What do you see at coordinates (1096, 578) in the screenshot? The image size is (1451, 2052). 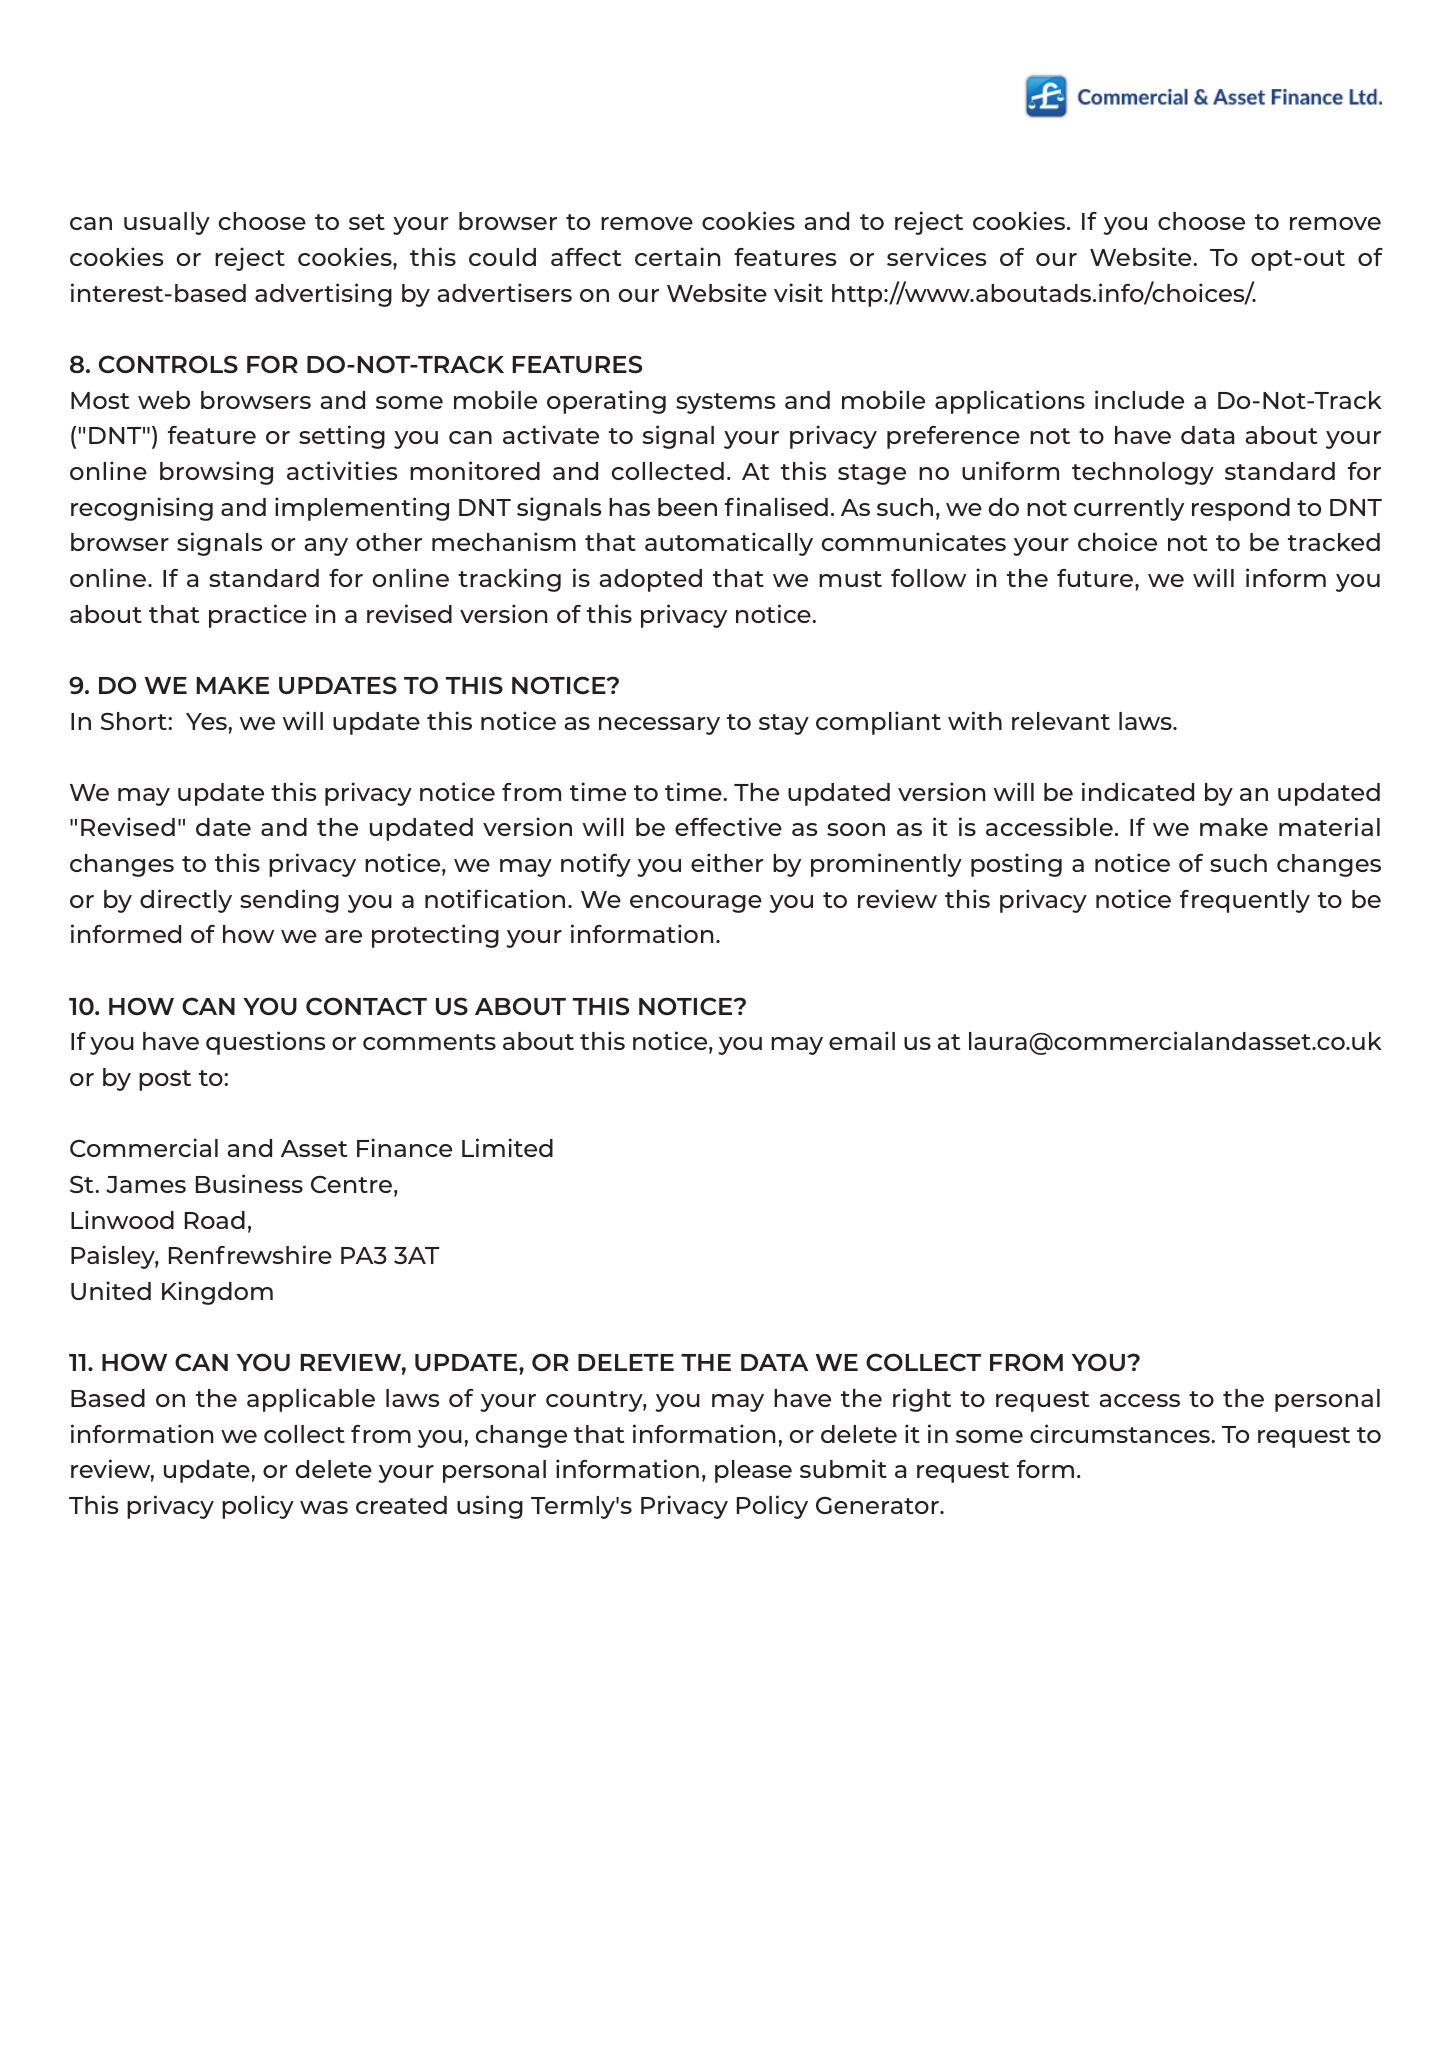 I see `future` at bounding box center [1096, 578].
